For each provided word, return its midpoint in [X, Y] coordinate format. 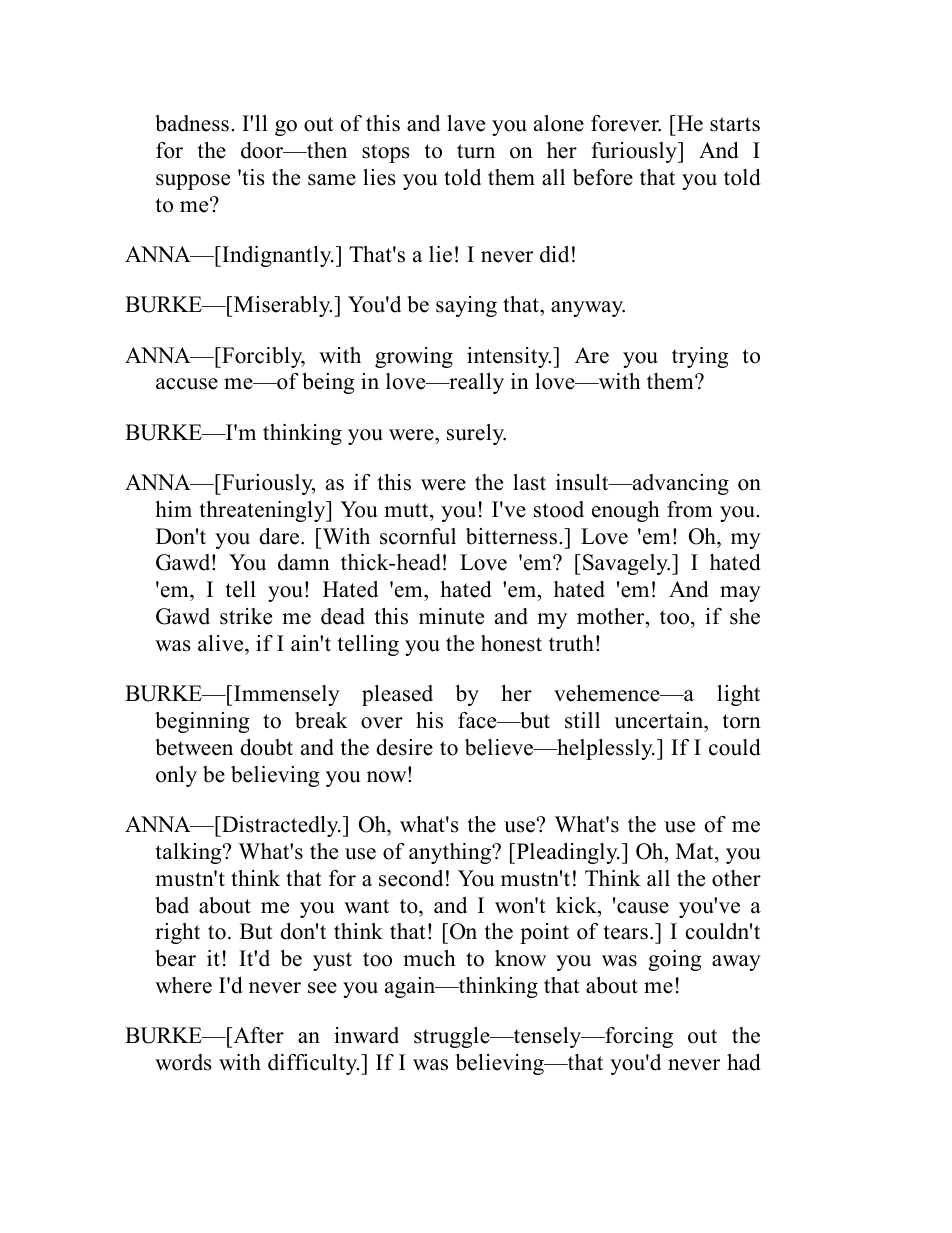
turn [476, 151]
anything [451, 853]
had [744, 1062]
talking [190, 853]
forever [626, 123]
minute [451, 616]
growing [414, 357]
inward [366, 1035]
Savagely [626, 564]
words [183, 1062]
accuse [187, 384]
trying [700, 357]
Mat [696, 851]
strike [246, 616]
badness [192, 123]
